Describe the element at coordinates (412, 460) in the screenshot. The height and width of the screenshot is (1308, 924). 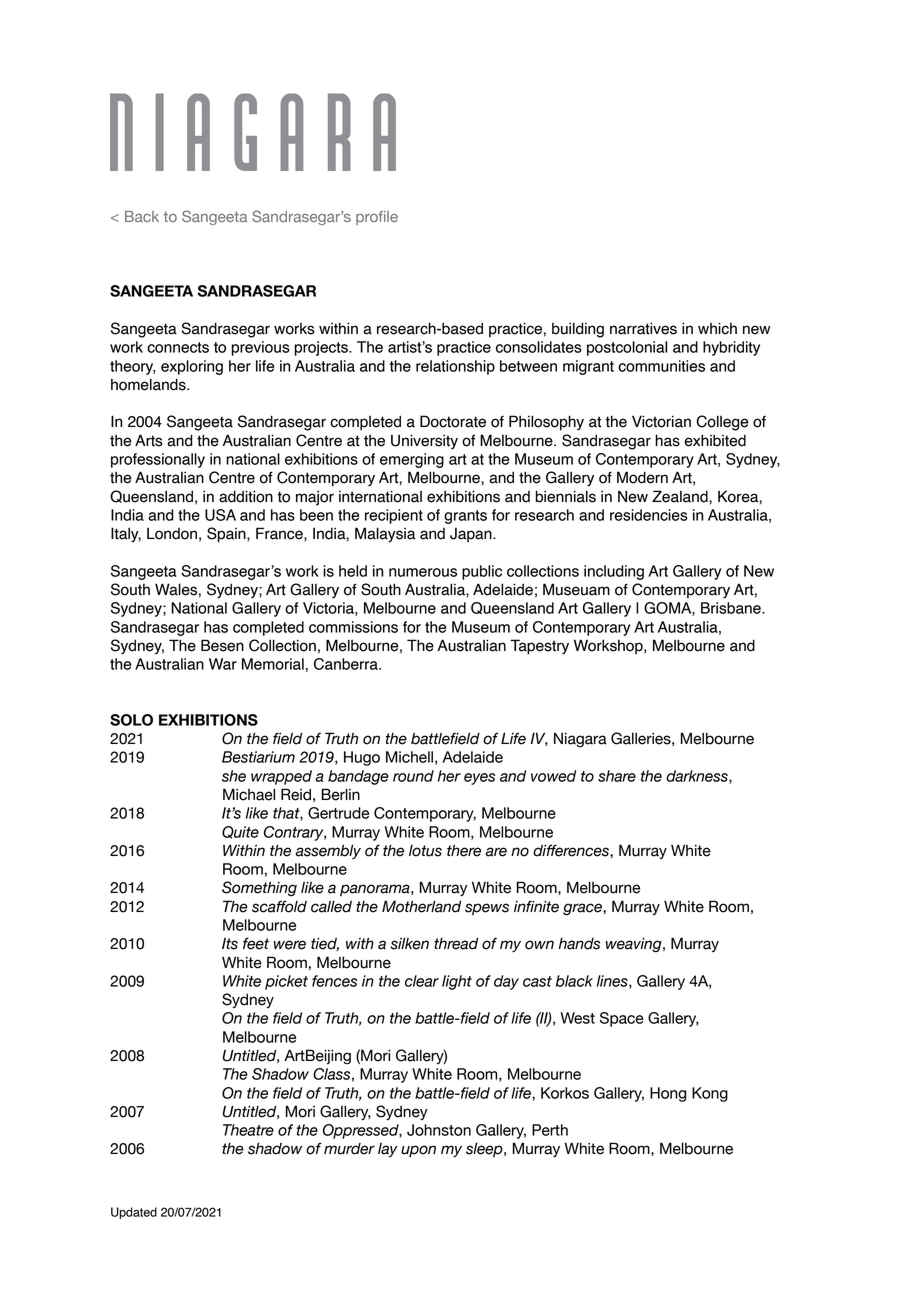
I see `emerging` at that location.
